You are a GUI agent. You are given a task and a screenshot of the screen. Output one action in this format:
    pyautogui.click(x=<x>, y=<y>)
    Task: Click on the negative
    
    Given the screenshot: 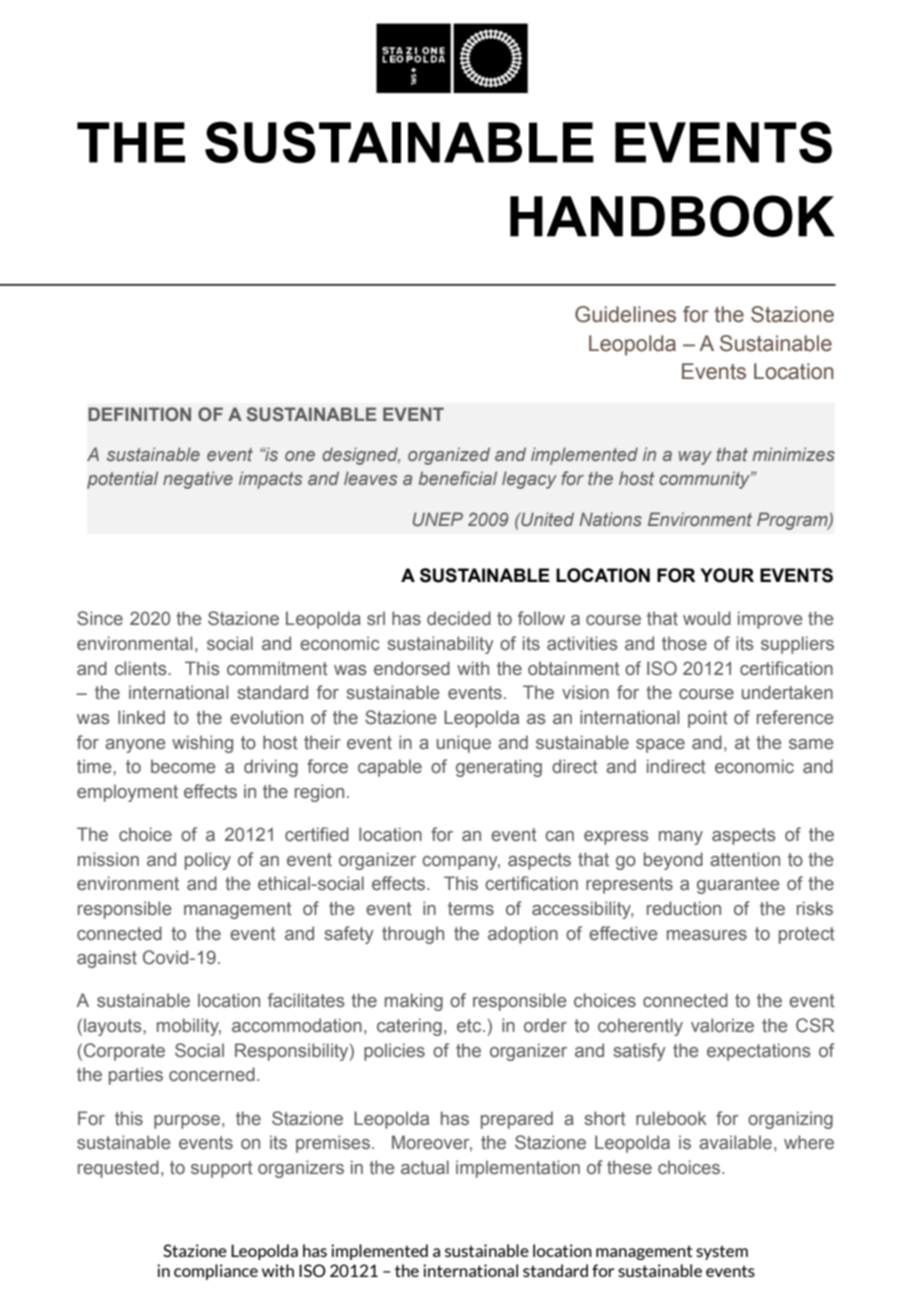 What is the action you would take?
    pyautogui.click(x=198, y=480)
